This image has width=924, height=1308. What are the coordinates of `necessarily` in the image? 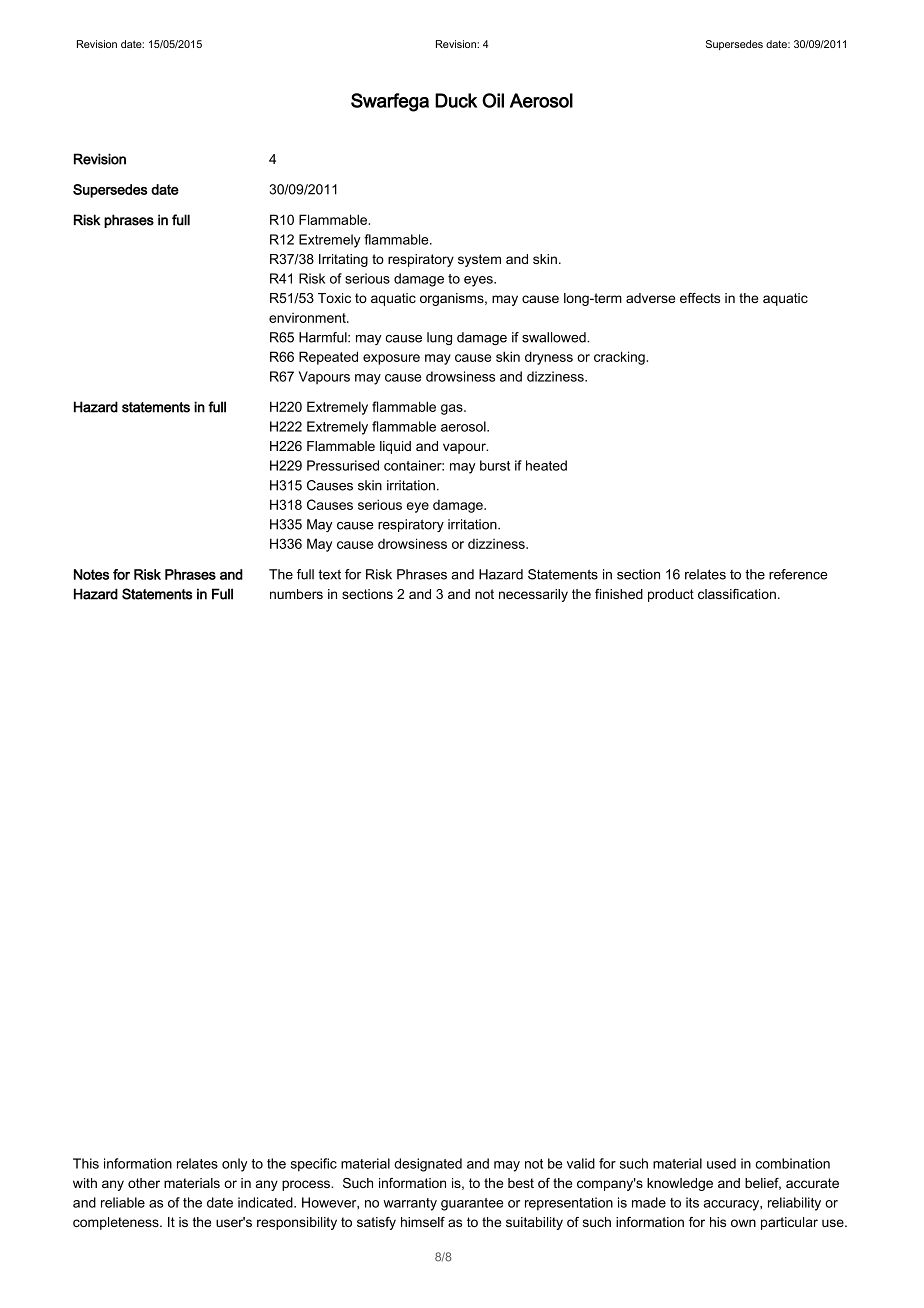 It's located at (533, 595).
